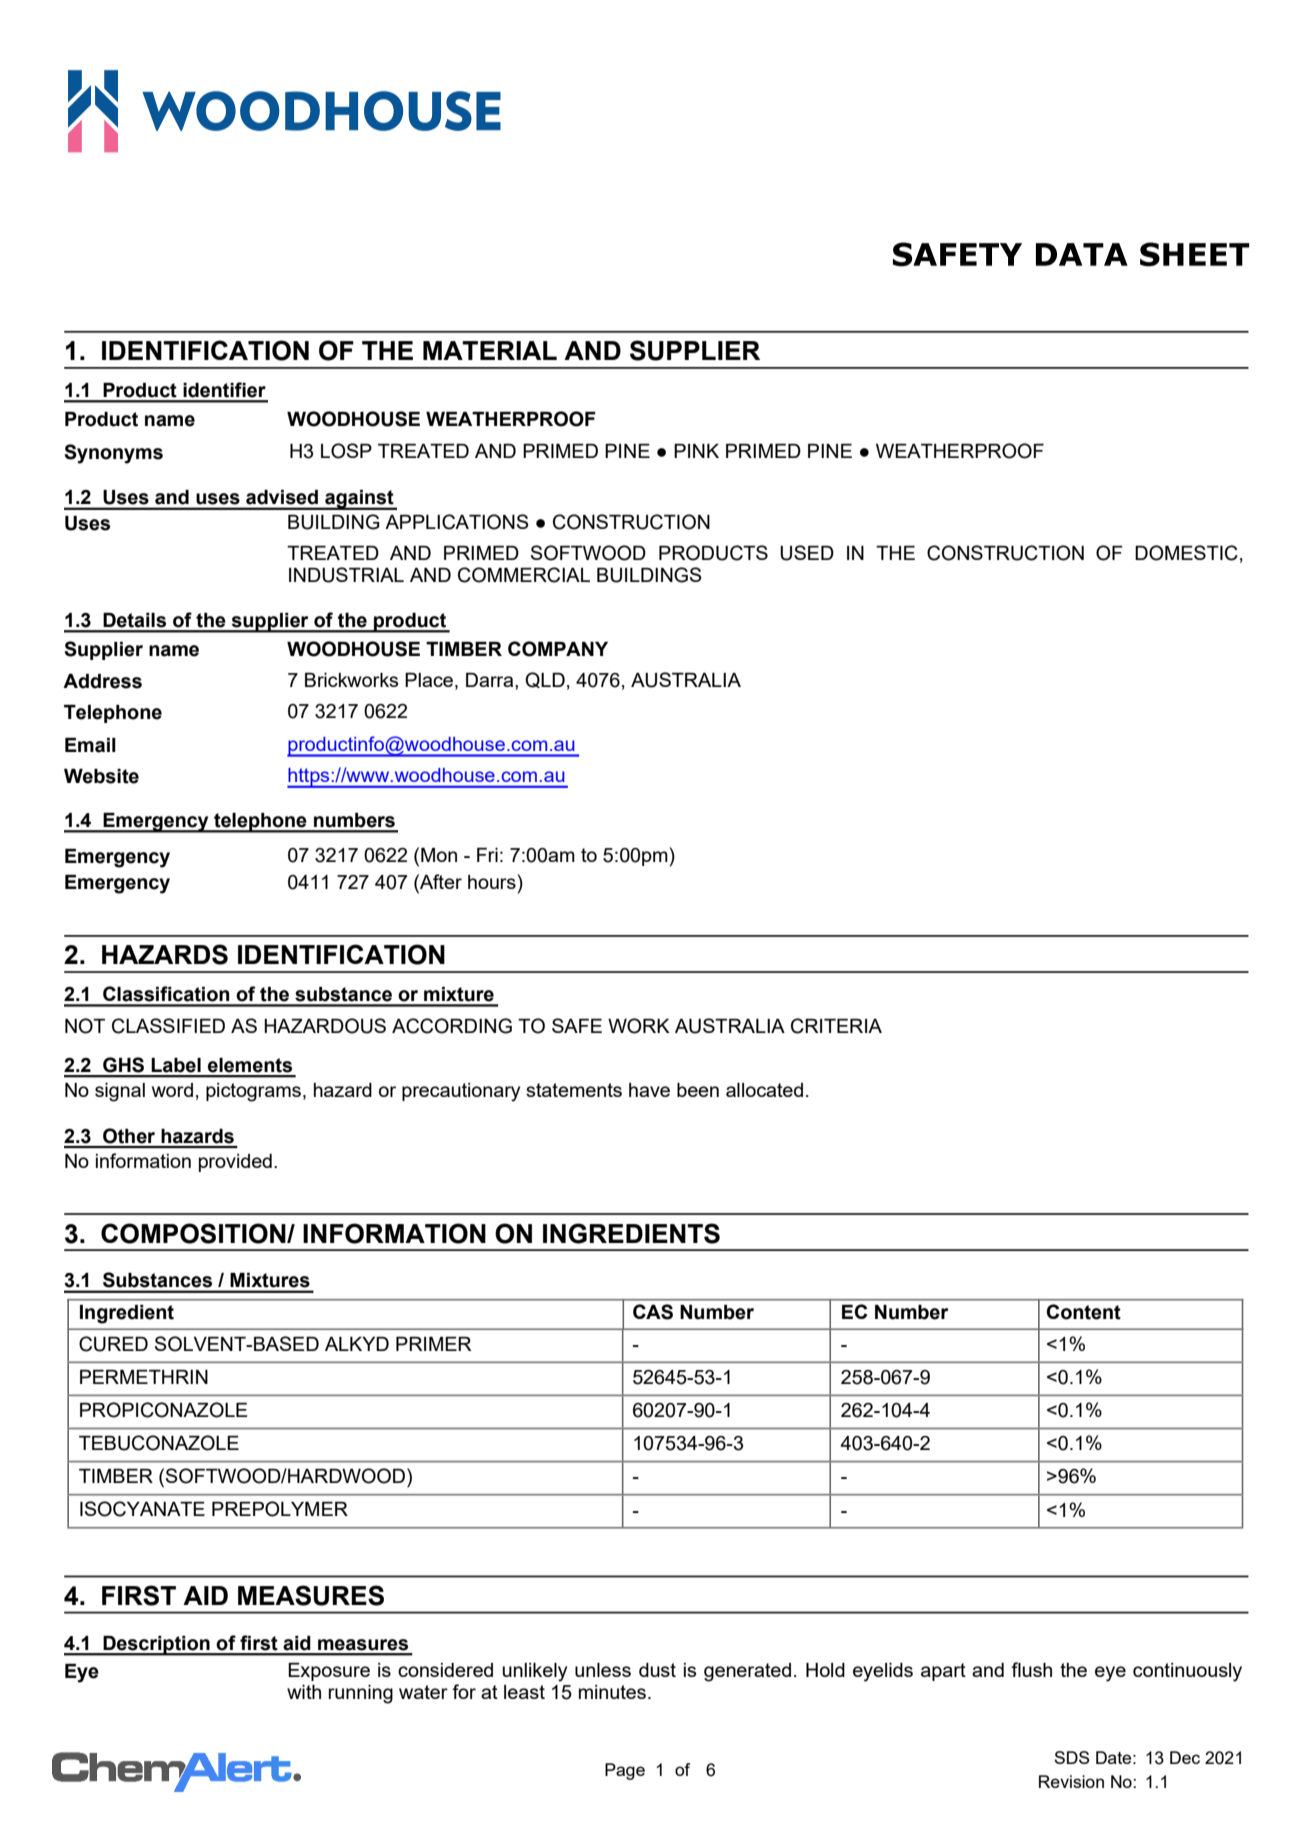  I want to click on CAS, so click(653, 1312).
